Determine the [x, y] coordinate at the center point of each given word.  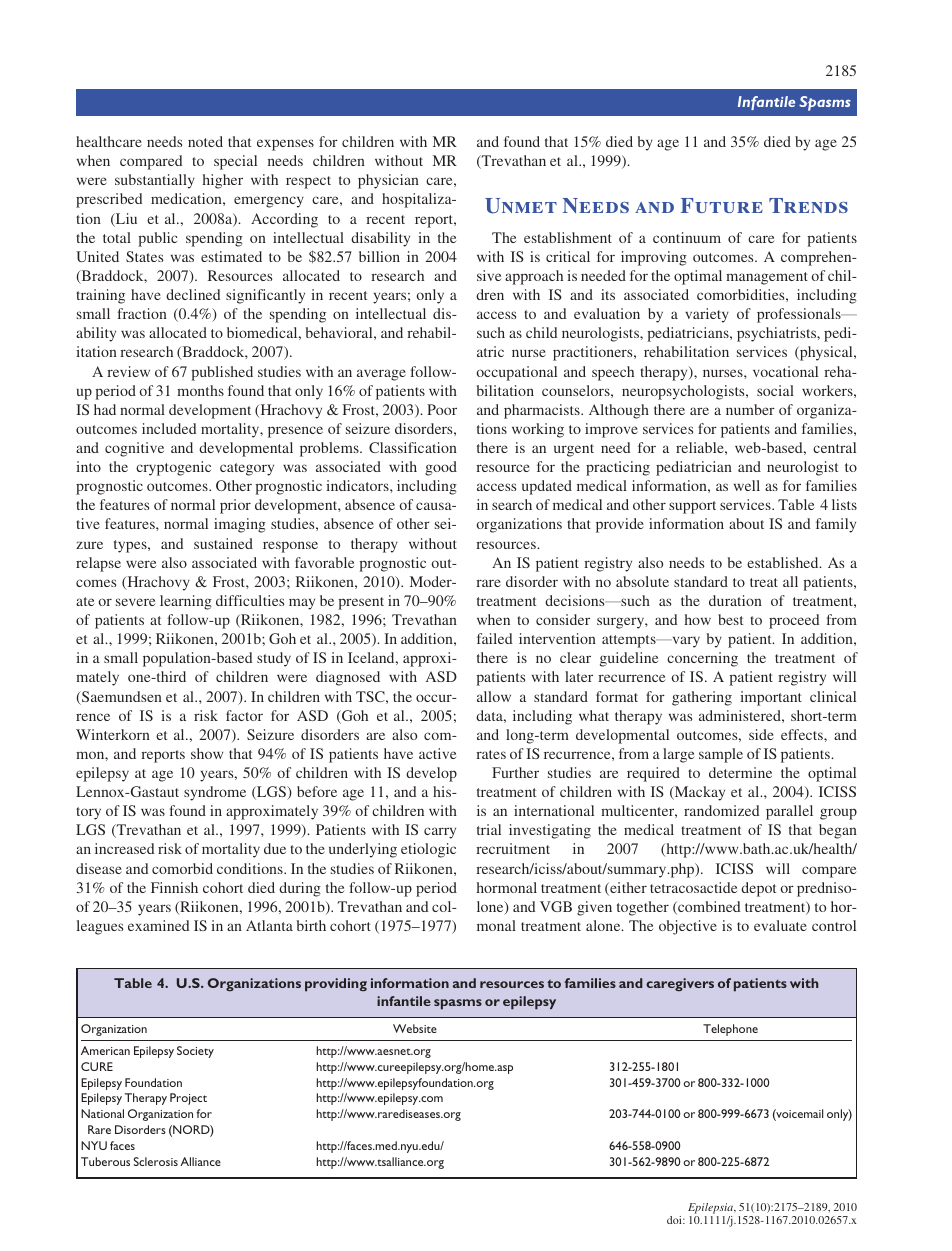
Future [722, 205]
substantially [155, 181]
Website [415, 1028]
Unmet [521, 206]
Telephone [730, 1030]
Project [188, 1099]
